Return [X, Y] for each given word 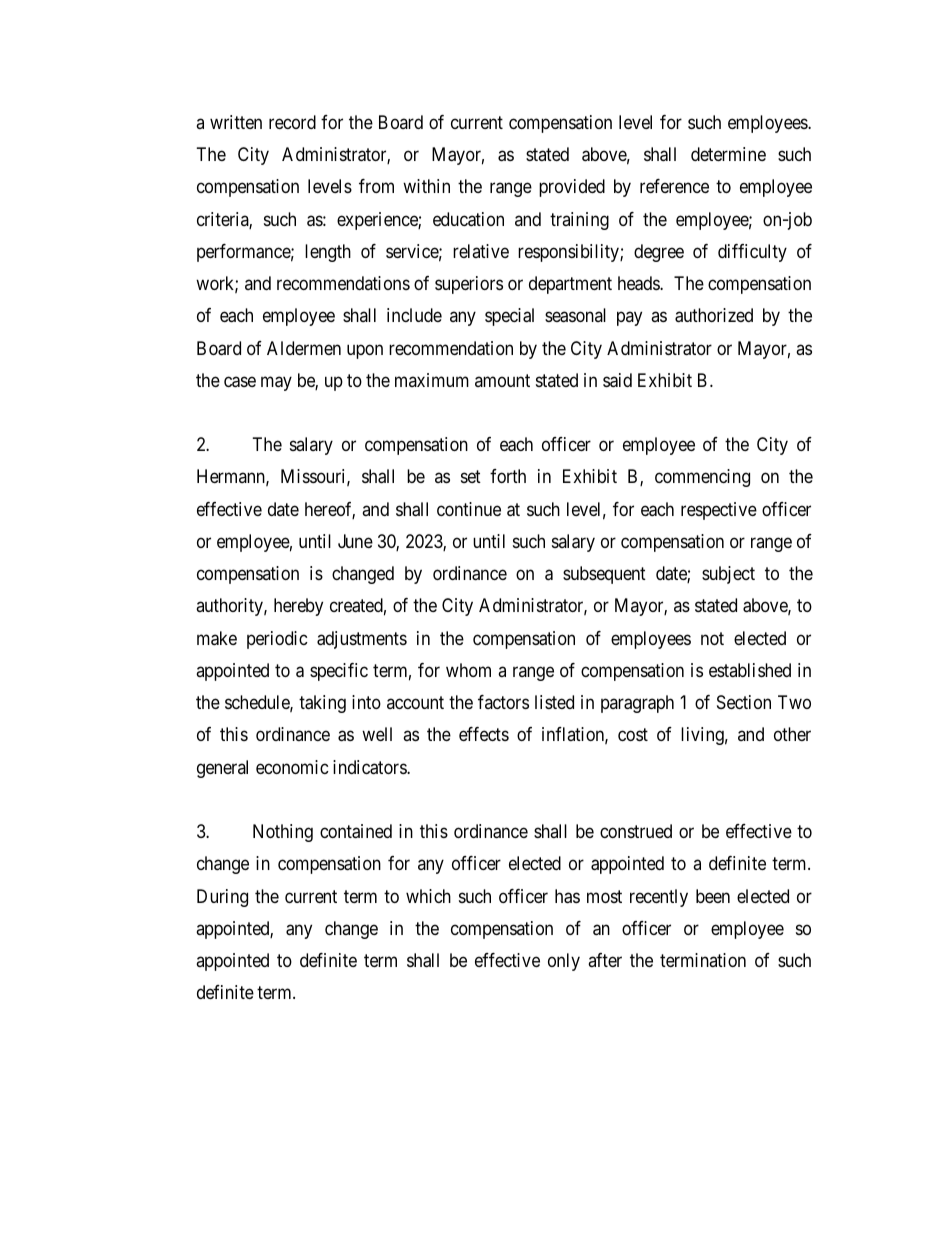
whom [468, 670]
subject [728, 575]
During [222, 898]
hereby [298, 607]
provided [572, 188]
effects [484, 734]
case [240, 382]
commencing [702, 478]
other [792, 734]
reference [674, 186]
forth [508, 476]
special [509, 317]
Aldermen [304, 348]
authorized [714, 315]
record [292, 122]
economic [292, 767]
